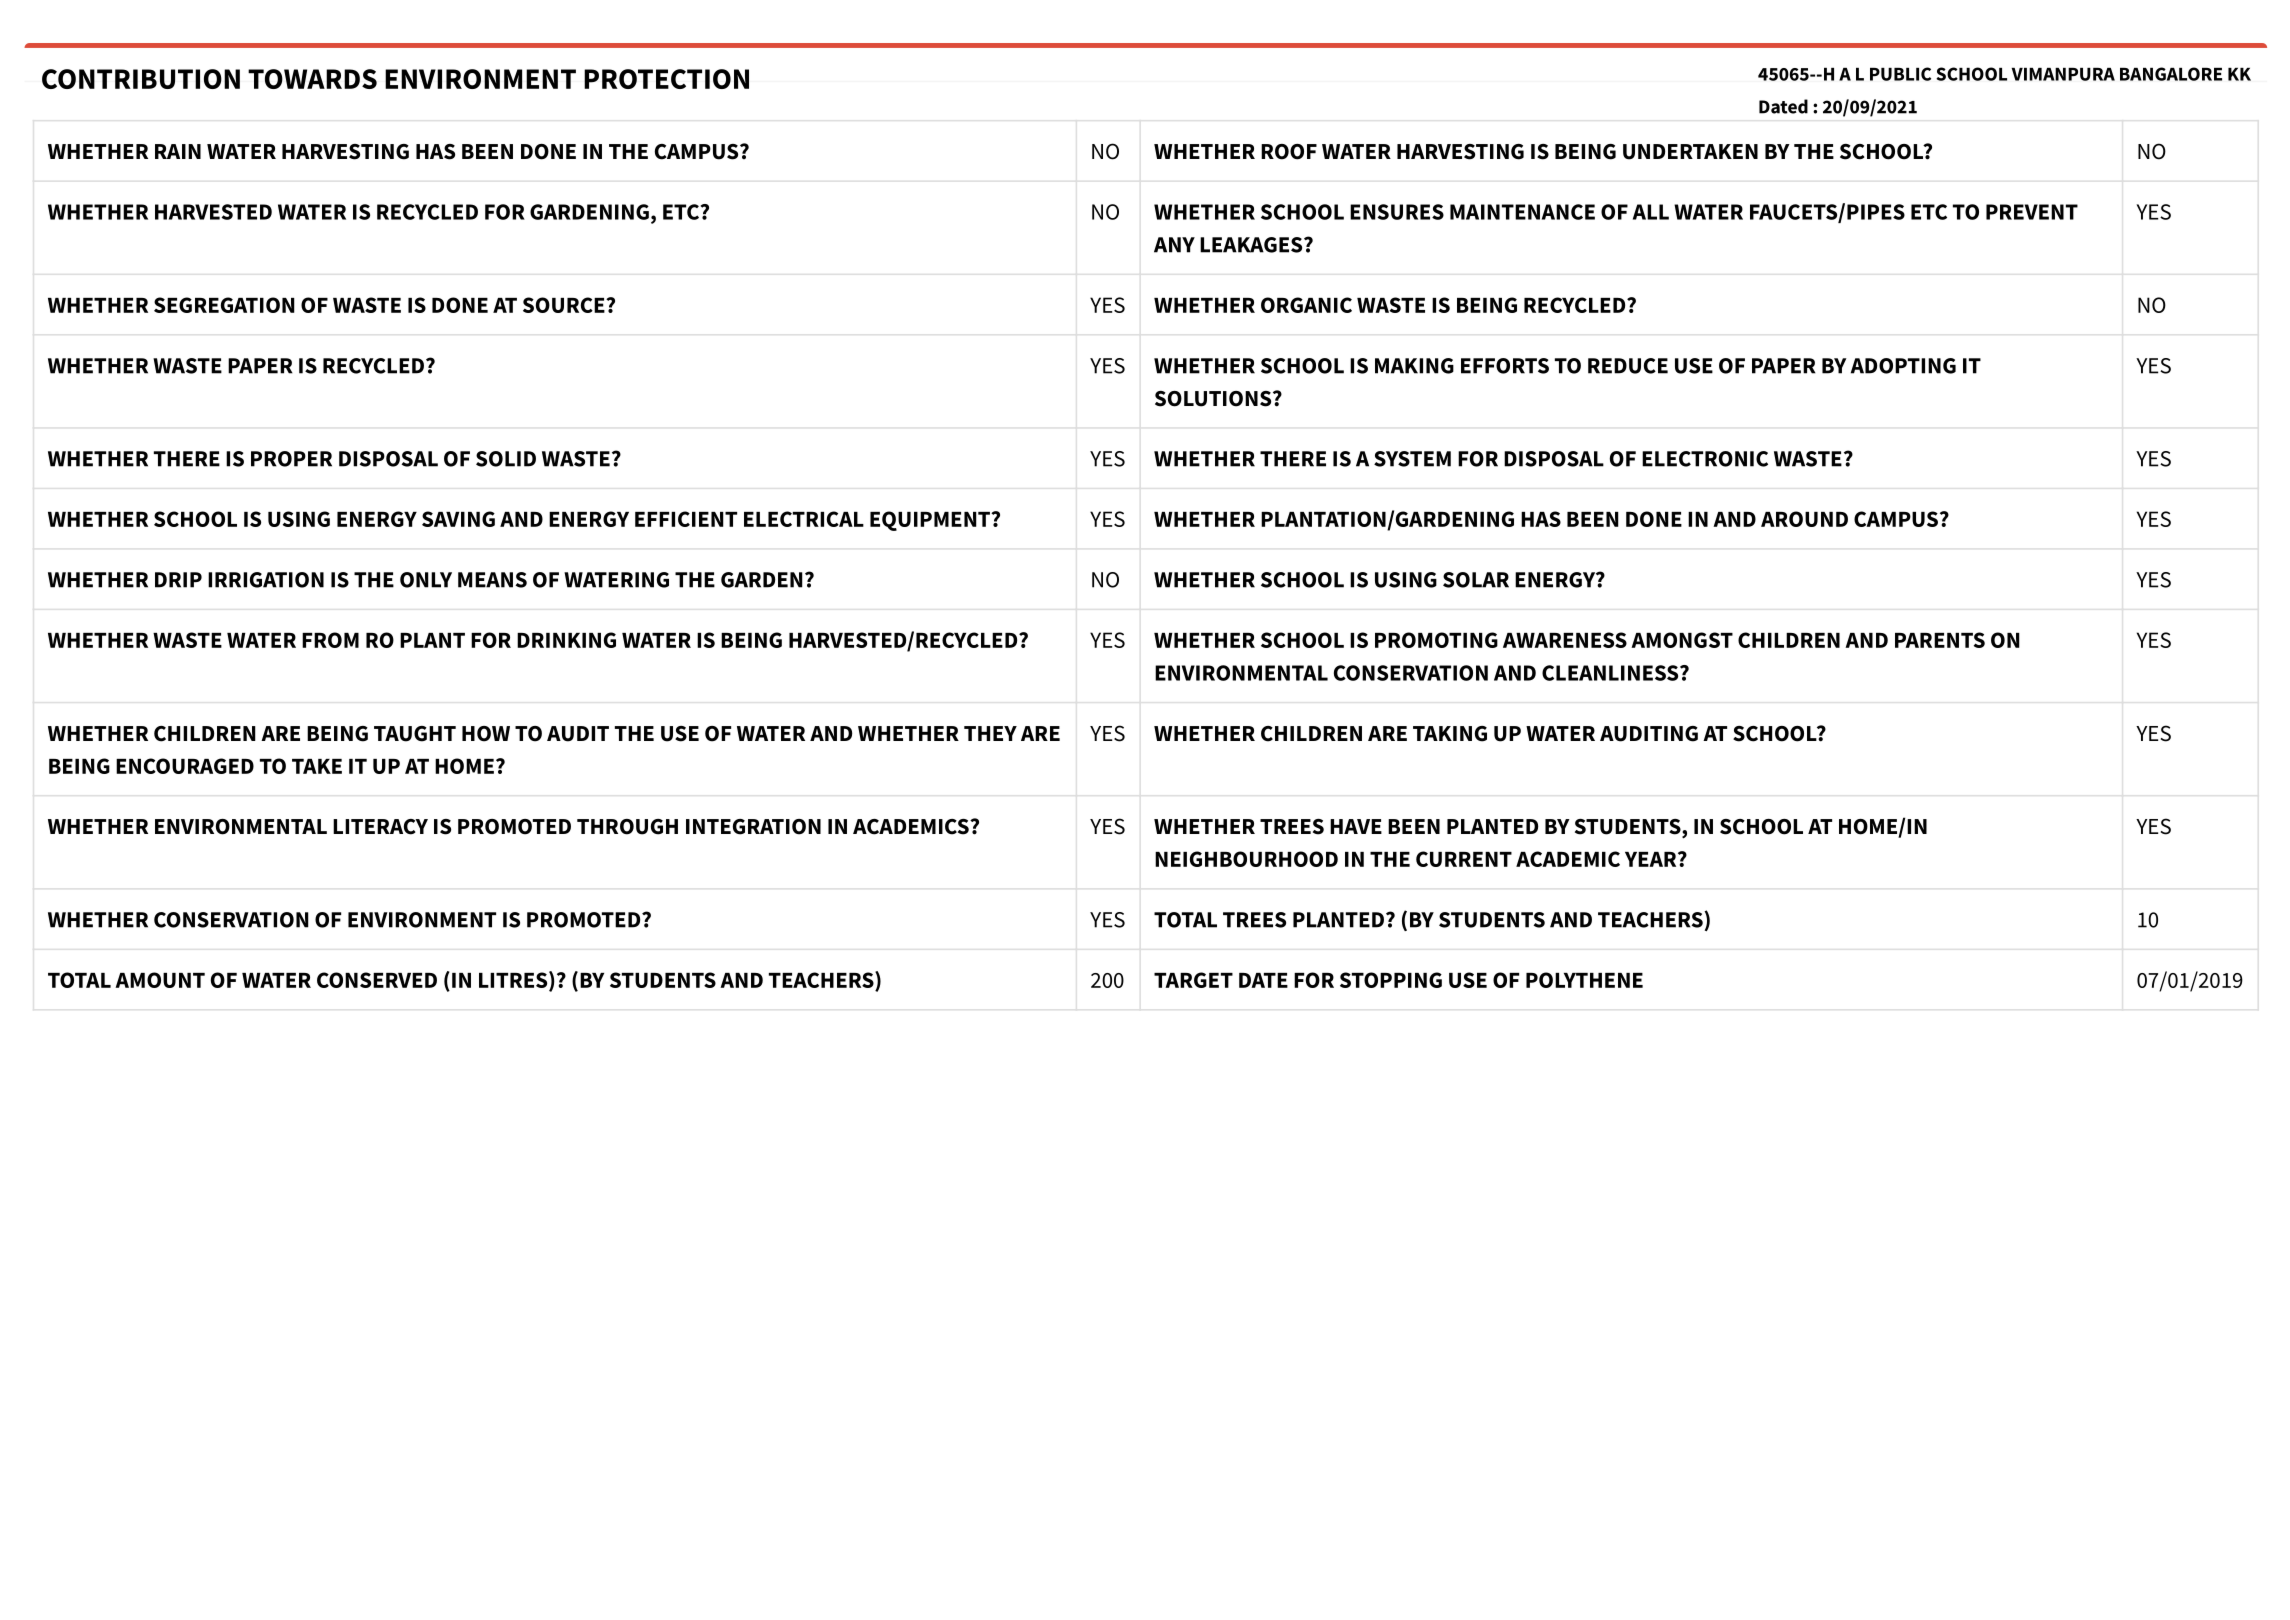  I want to click on THEY, so click(990, 733).
